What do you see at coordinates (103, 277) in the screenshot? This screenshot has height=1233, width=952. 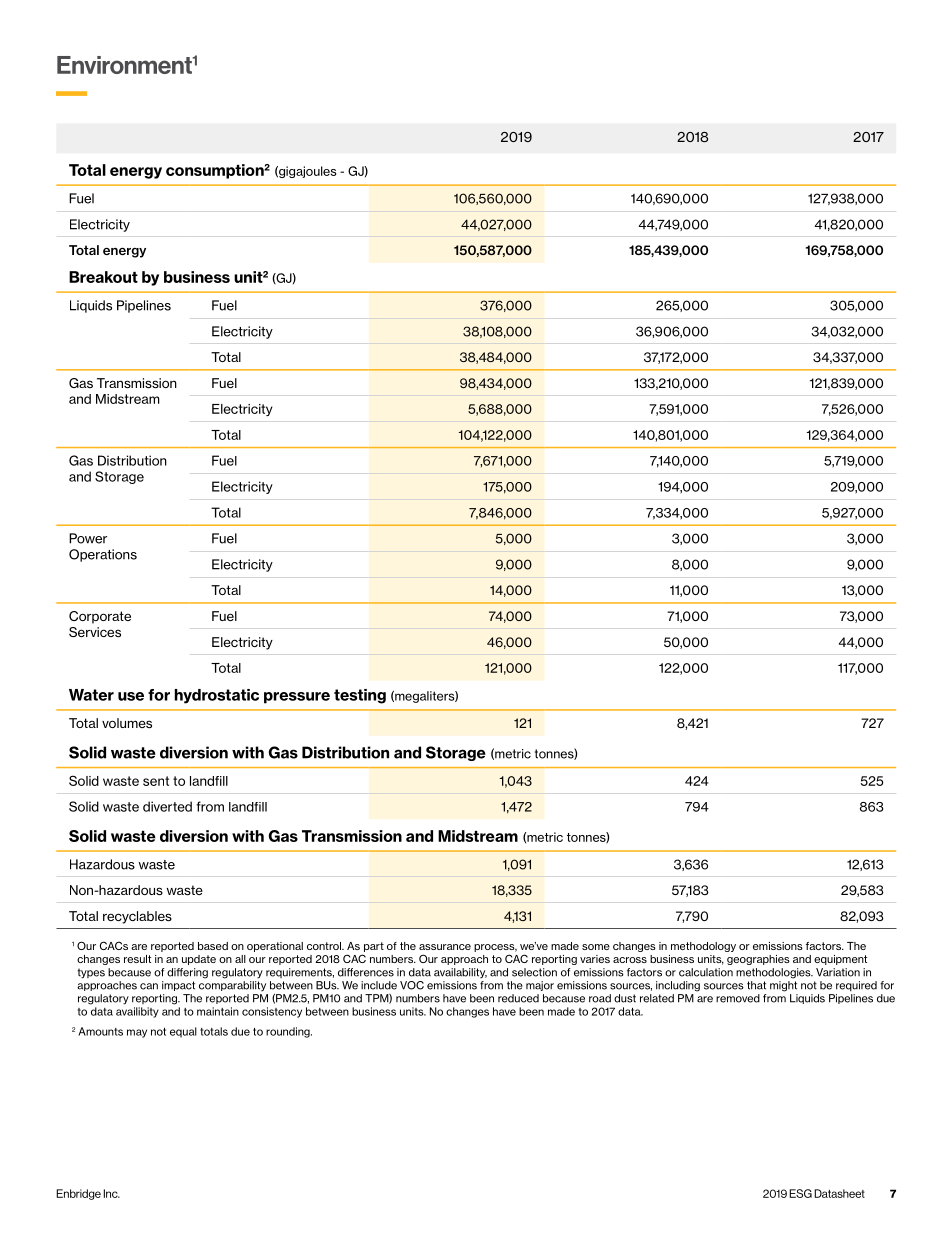 I see `Breakout` at bounding box center [103, 277].
